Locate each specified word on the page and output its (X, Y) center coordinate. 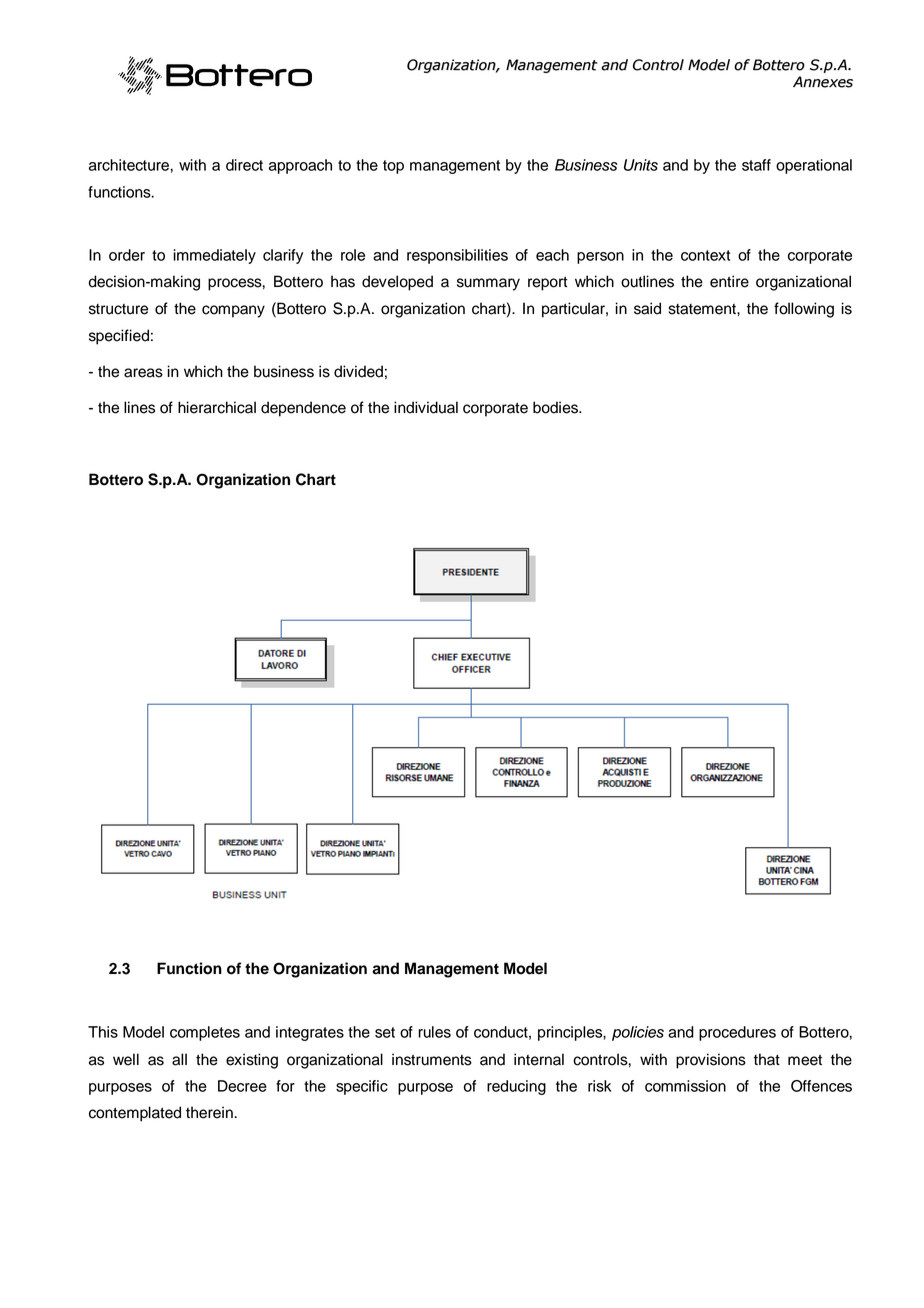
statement (703, 309)
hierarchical (217, 407)
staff (756, 165)
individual (426, 407)
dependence (303, 409)
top (393, 167)
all (179, 1059)
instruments (432, 1059)
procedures (737, 1033)
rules (434, 1032)
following (804, 310)
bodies (557, 407)
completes (205, 1033)
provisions (711, 1061)
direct (244, 165)
